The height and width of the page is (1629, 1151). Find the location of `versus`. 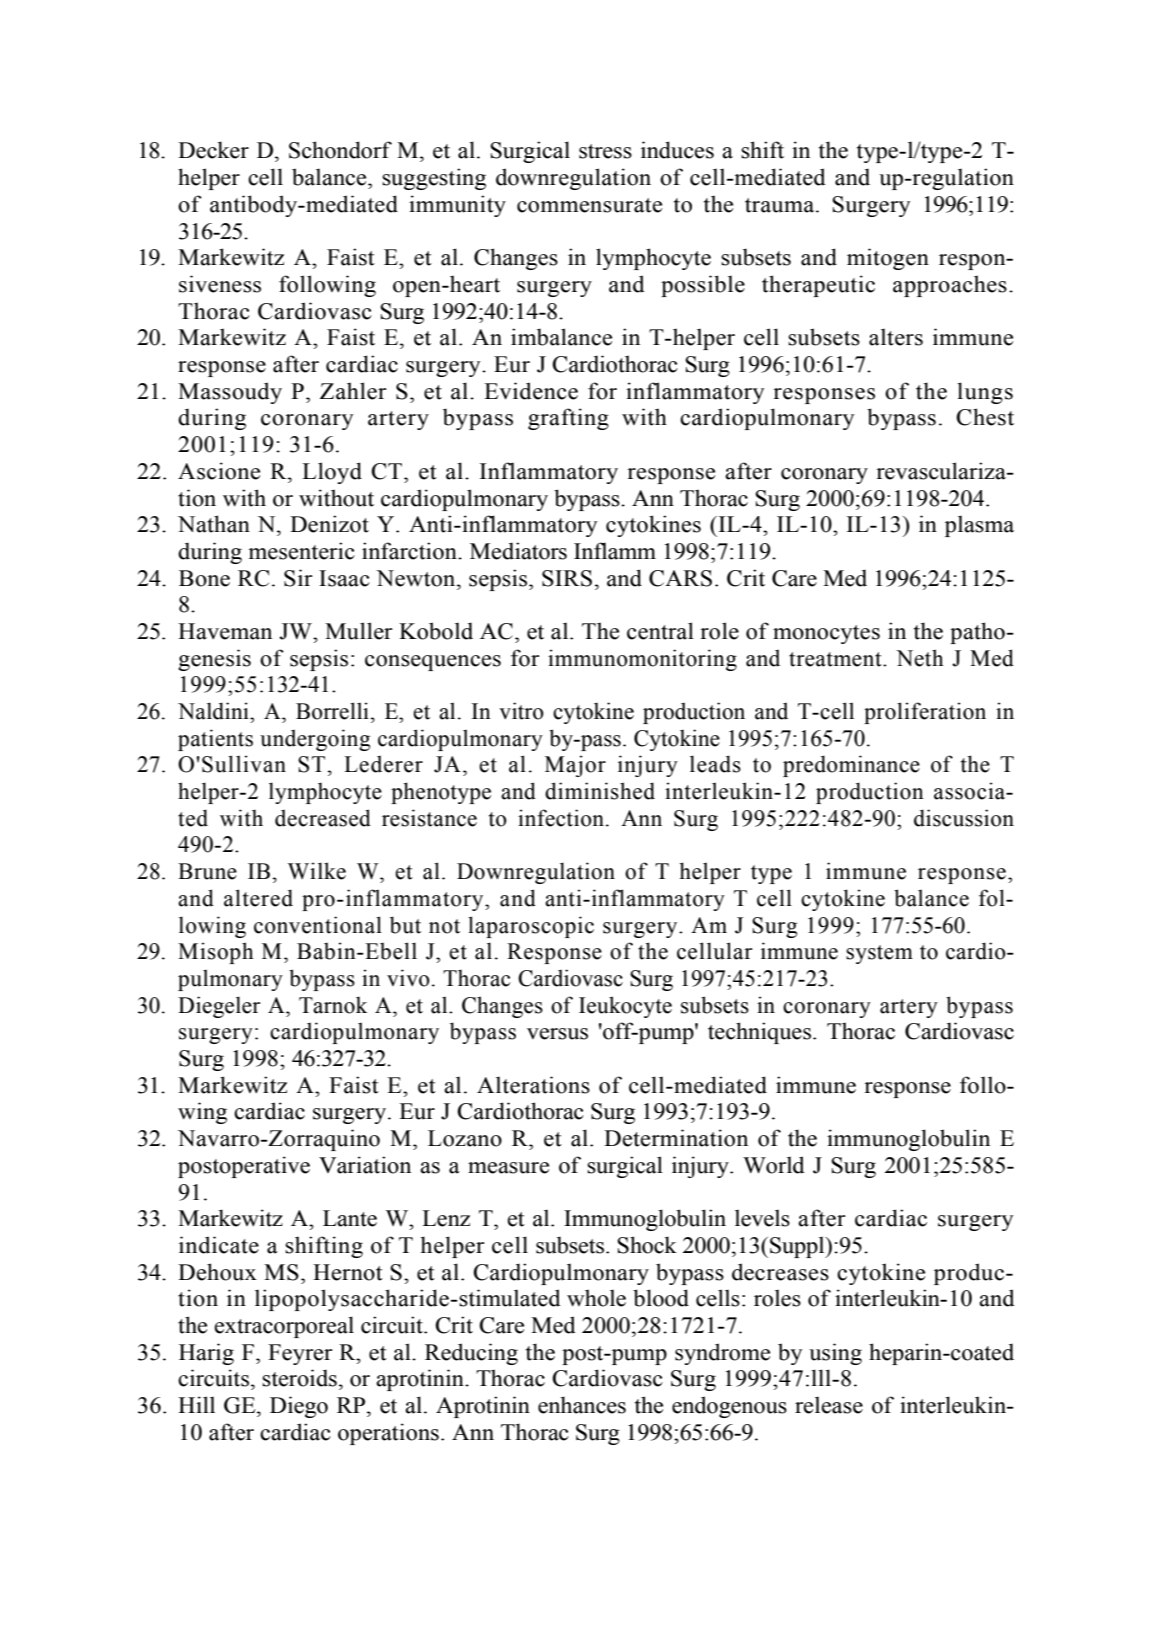

versus is located at coordinates (557, 1034).
